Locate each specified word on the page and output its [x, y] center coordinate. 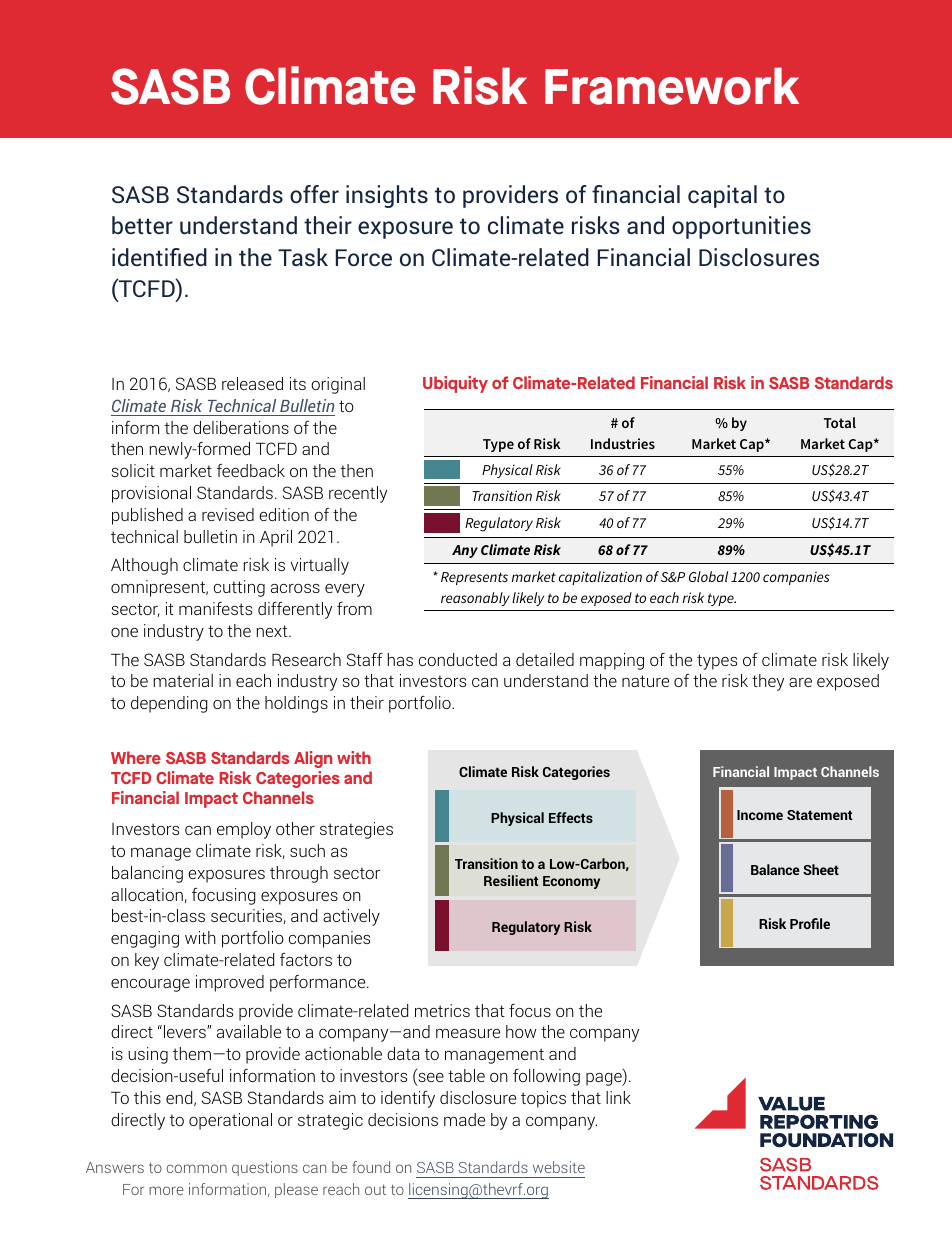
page [605, 1079]
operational [230, 1121]
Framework [672, 86]
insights [387, 196]
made [464, 1119]
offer [314, 194]
